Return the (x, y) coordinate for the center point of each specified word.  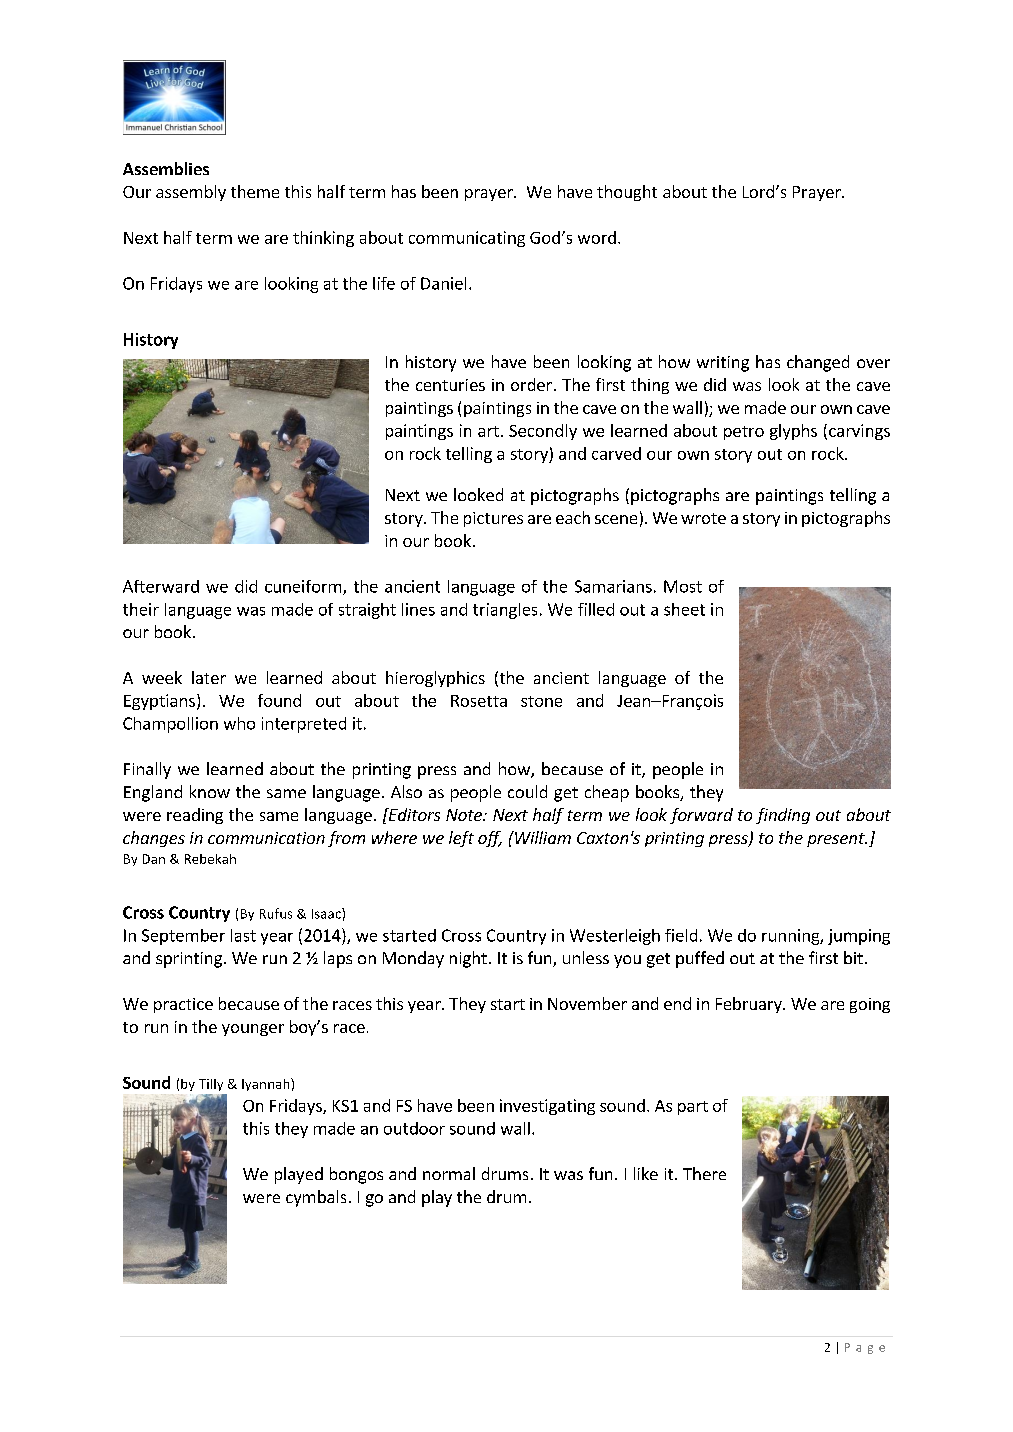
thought (627, 193)
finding (783, 816)
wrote (703, 518)
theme (255, 191)
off (490, 839)
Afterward (161, 586)
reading (195, 816)
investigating (547, 1107)
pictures (493, 519)
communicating (467, 239)
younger (253, 1030)
